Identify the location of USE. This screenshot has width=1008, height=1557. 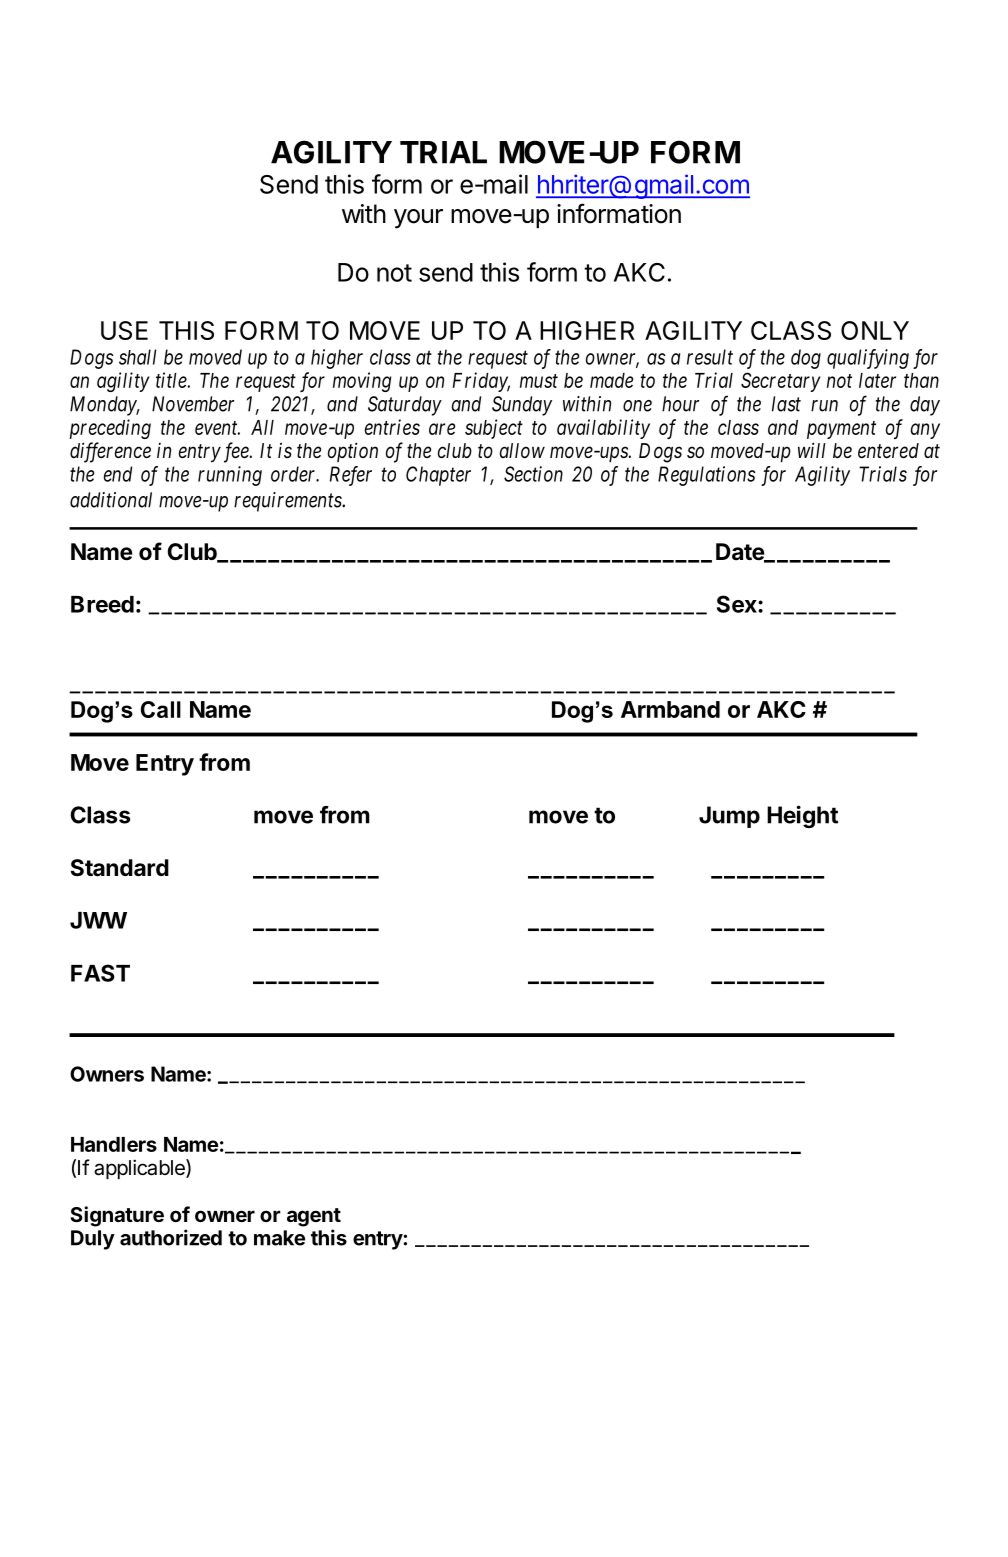
(124, 330).
